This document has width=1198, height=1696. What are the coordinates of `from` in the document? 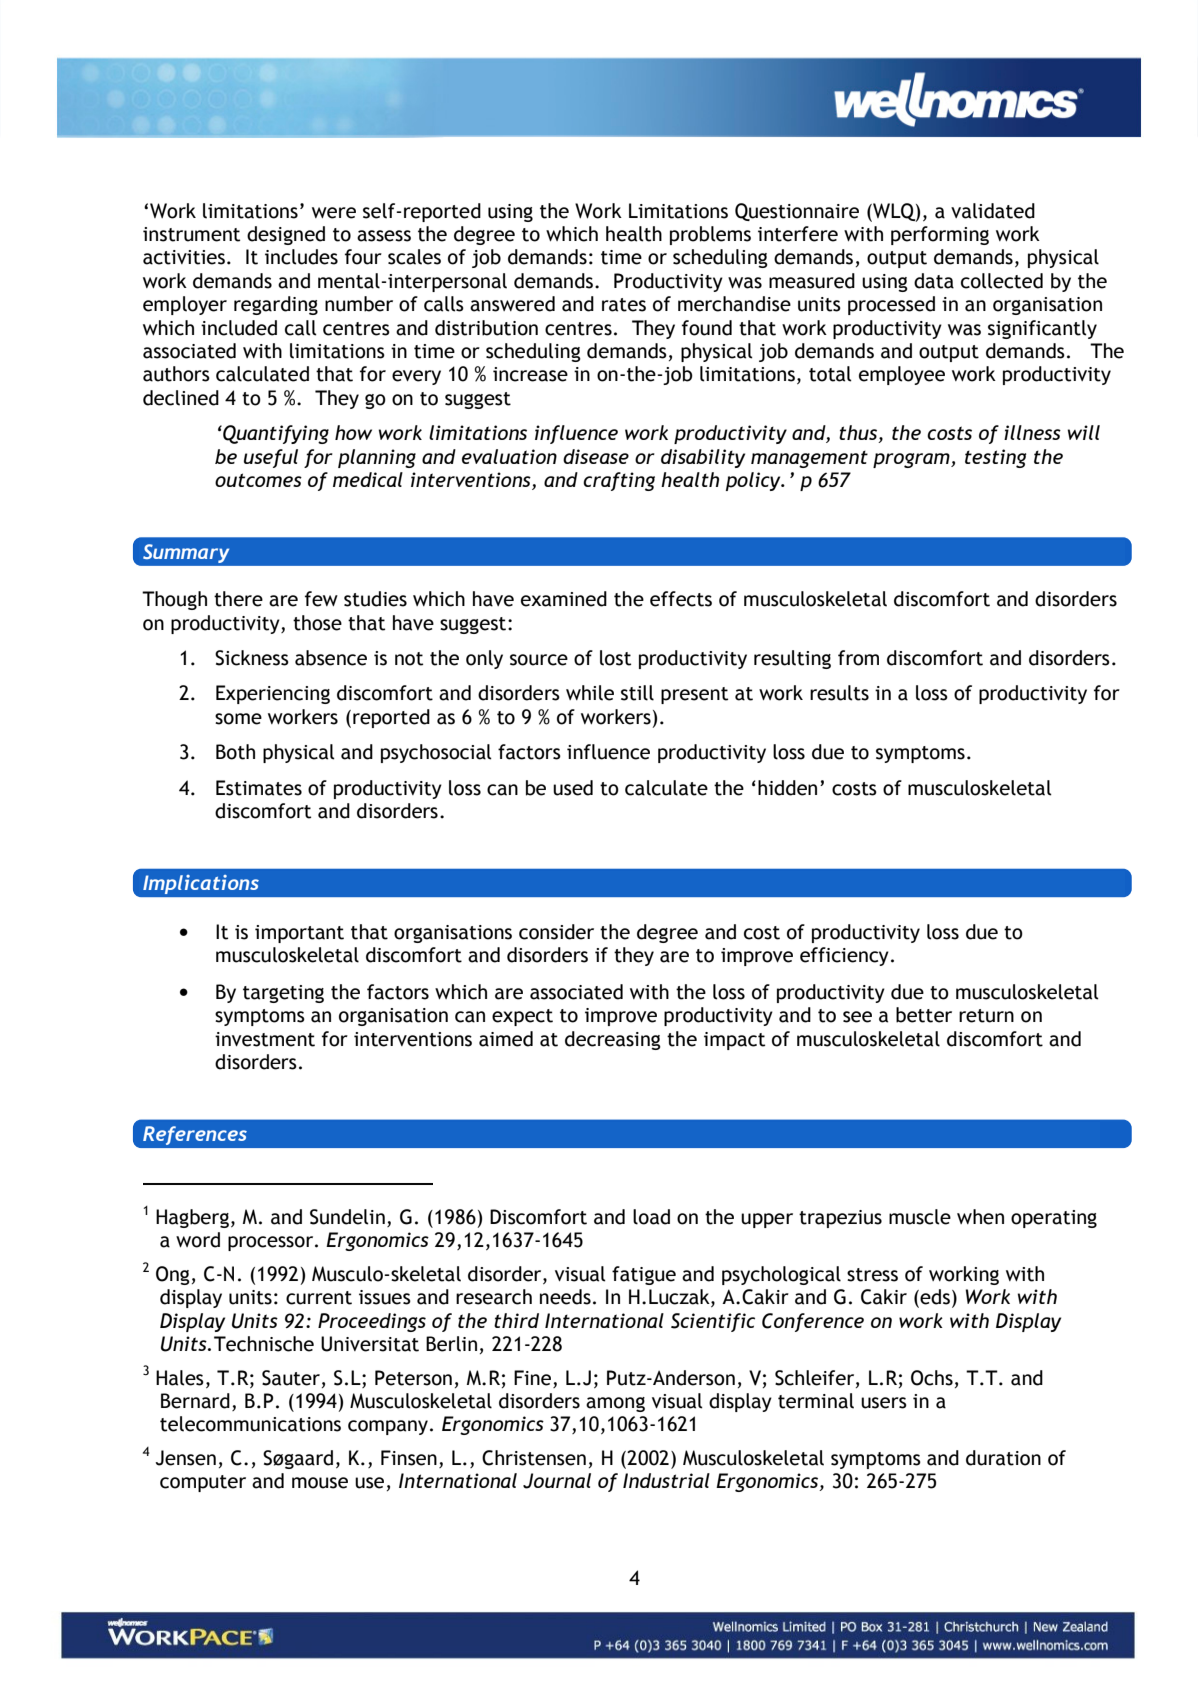 It's located at (858, 658).
